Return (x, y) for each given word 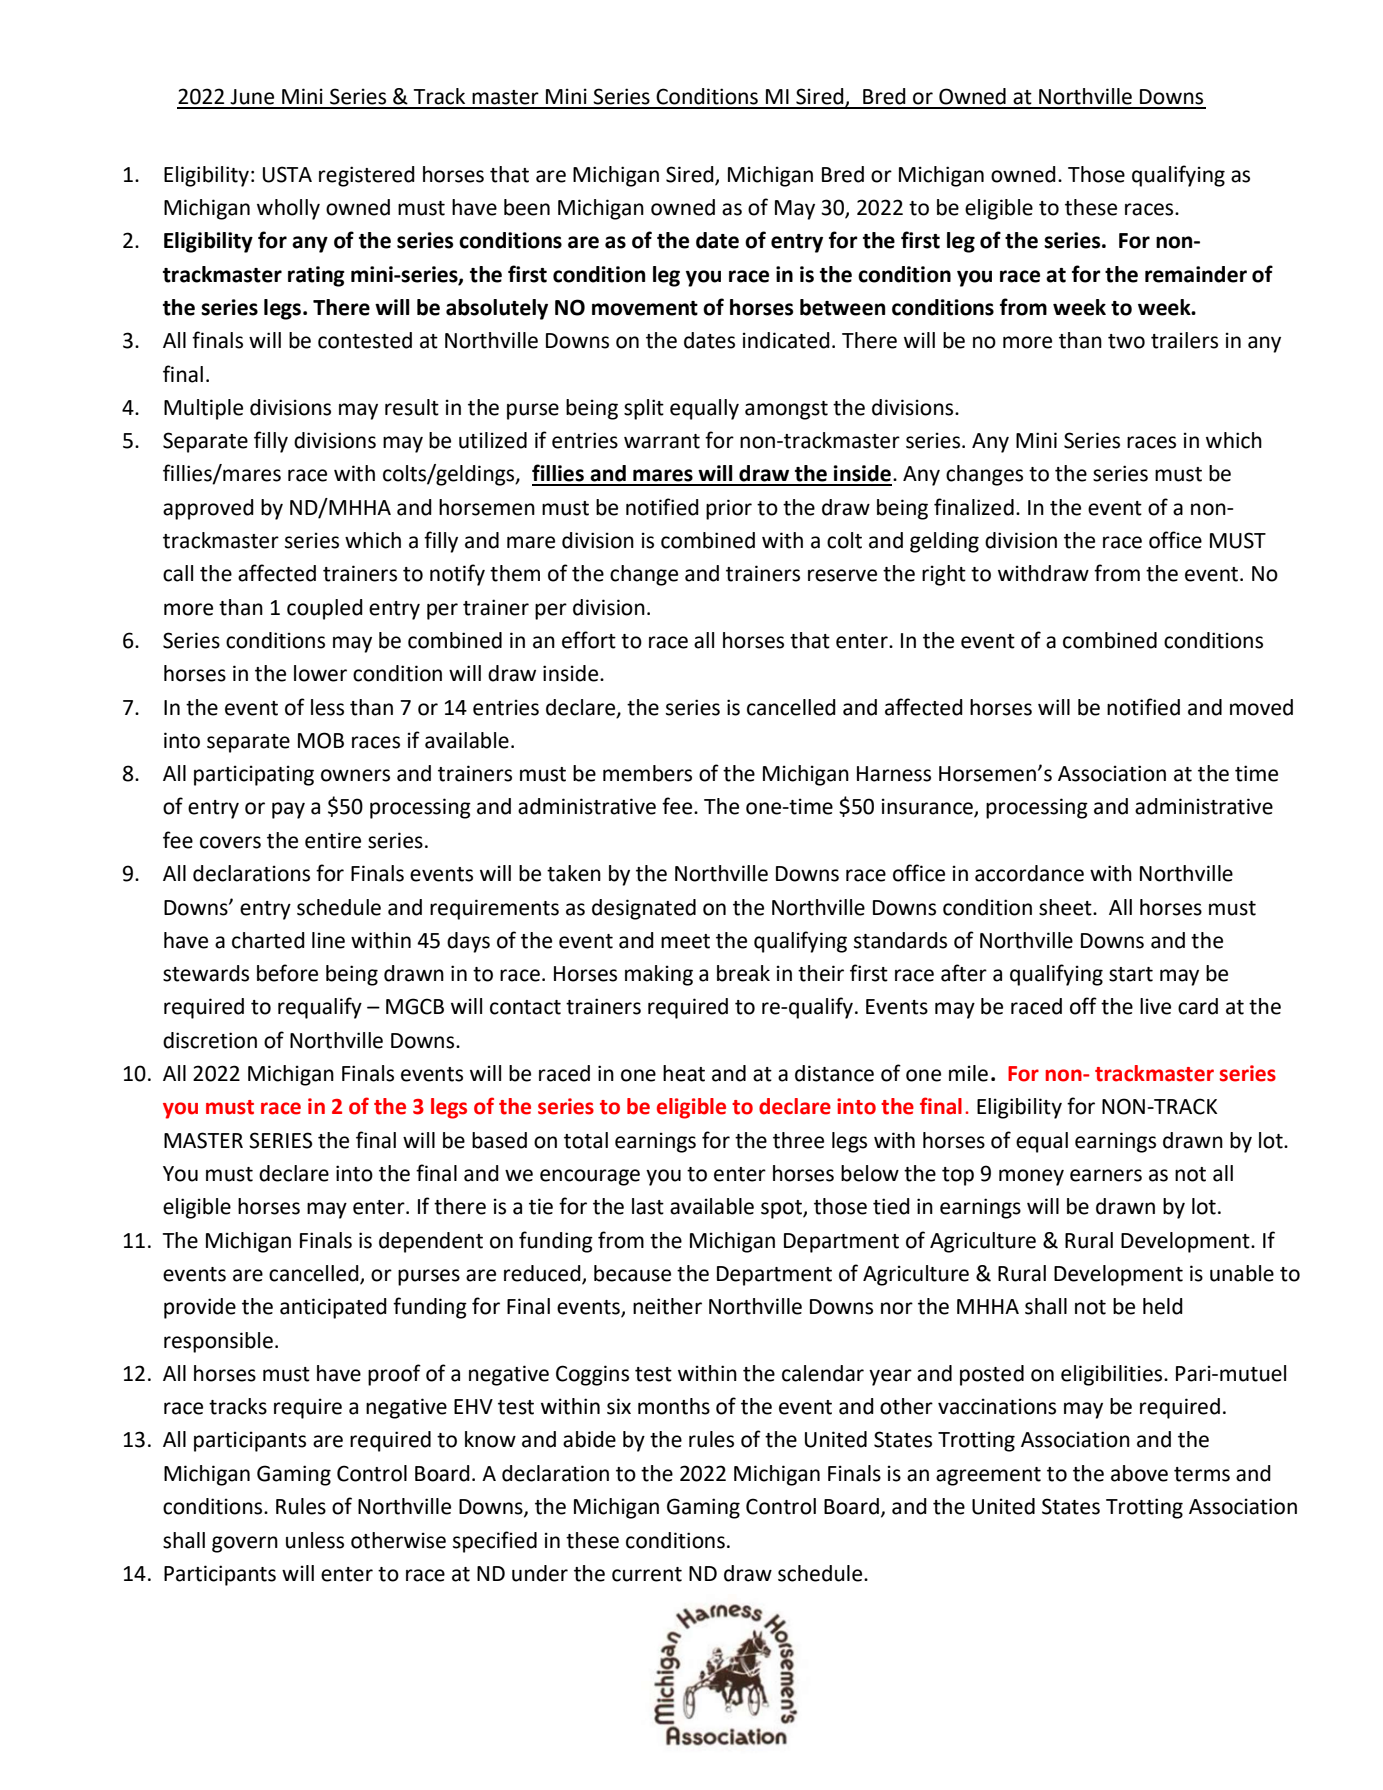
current (647, 1574)
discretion (210, 1040)
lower (320, 673)
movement (645, 308)
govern (245, 1544)
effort (589, 640)
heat (684, 1073)
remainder (1196, 274)
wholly (288, 209)
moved (1261, 707)
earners (1106, 1175)
